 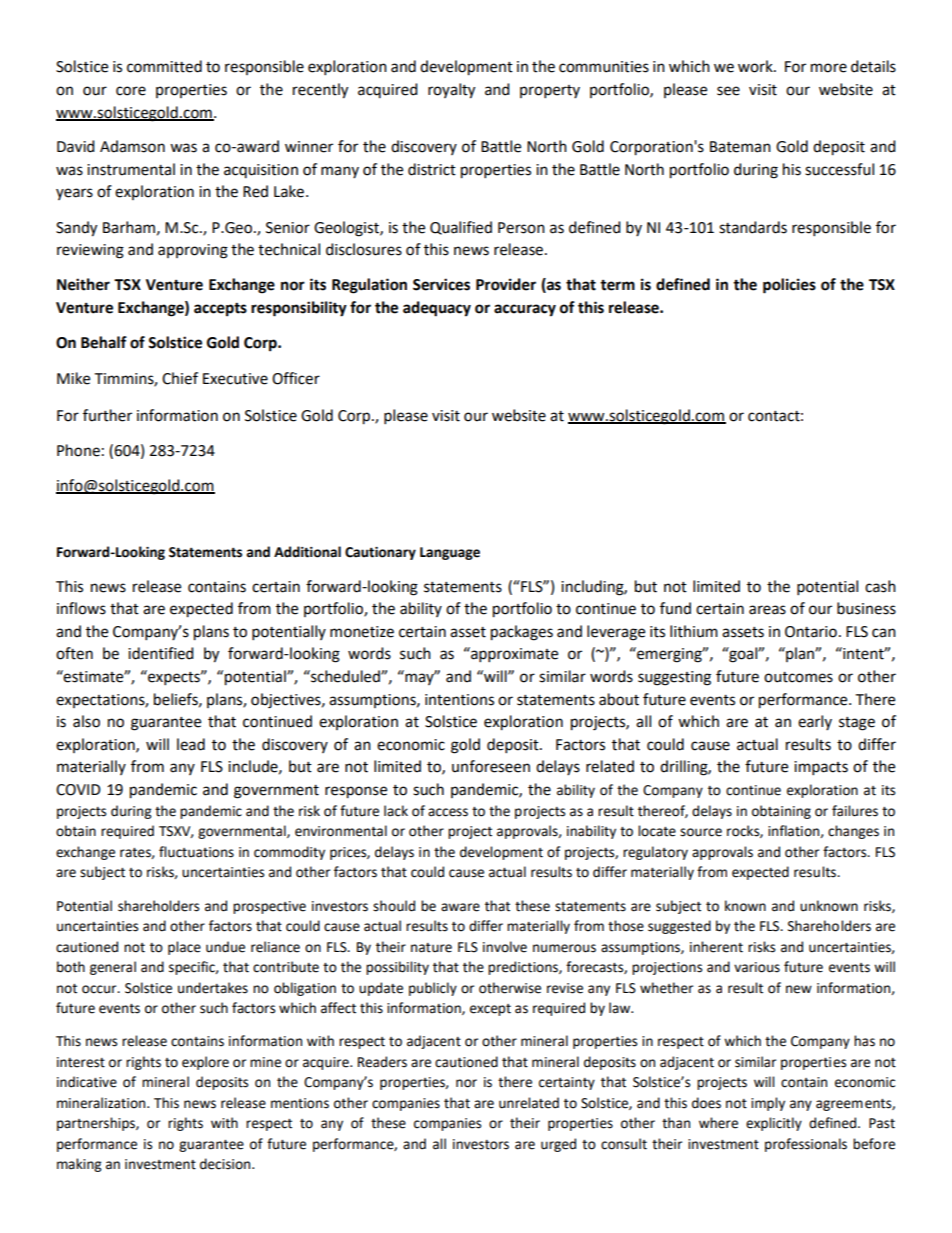 What do you see at coordinates (191, 744) in the page?
I see `lead` at bounding box center [191, 744].
